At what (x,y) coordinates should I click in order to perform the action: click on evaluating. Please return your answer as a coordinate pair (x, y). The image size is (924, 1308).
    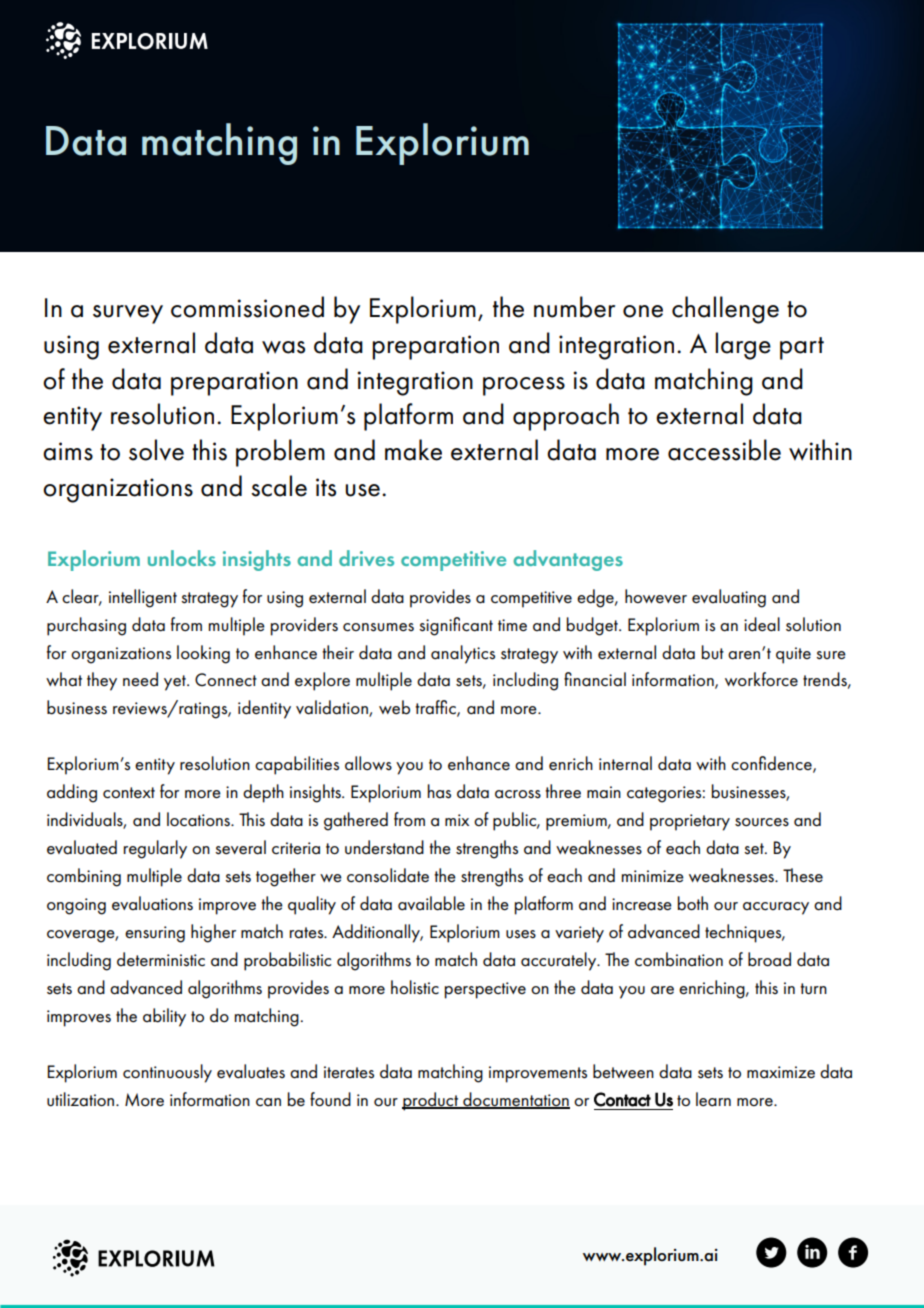
    Looking at the image, I should click on (729, 598).
